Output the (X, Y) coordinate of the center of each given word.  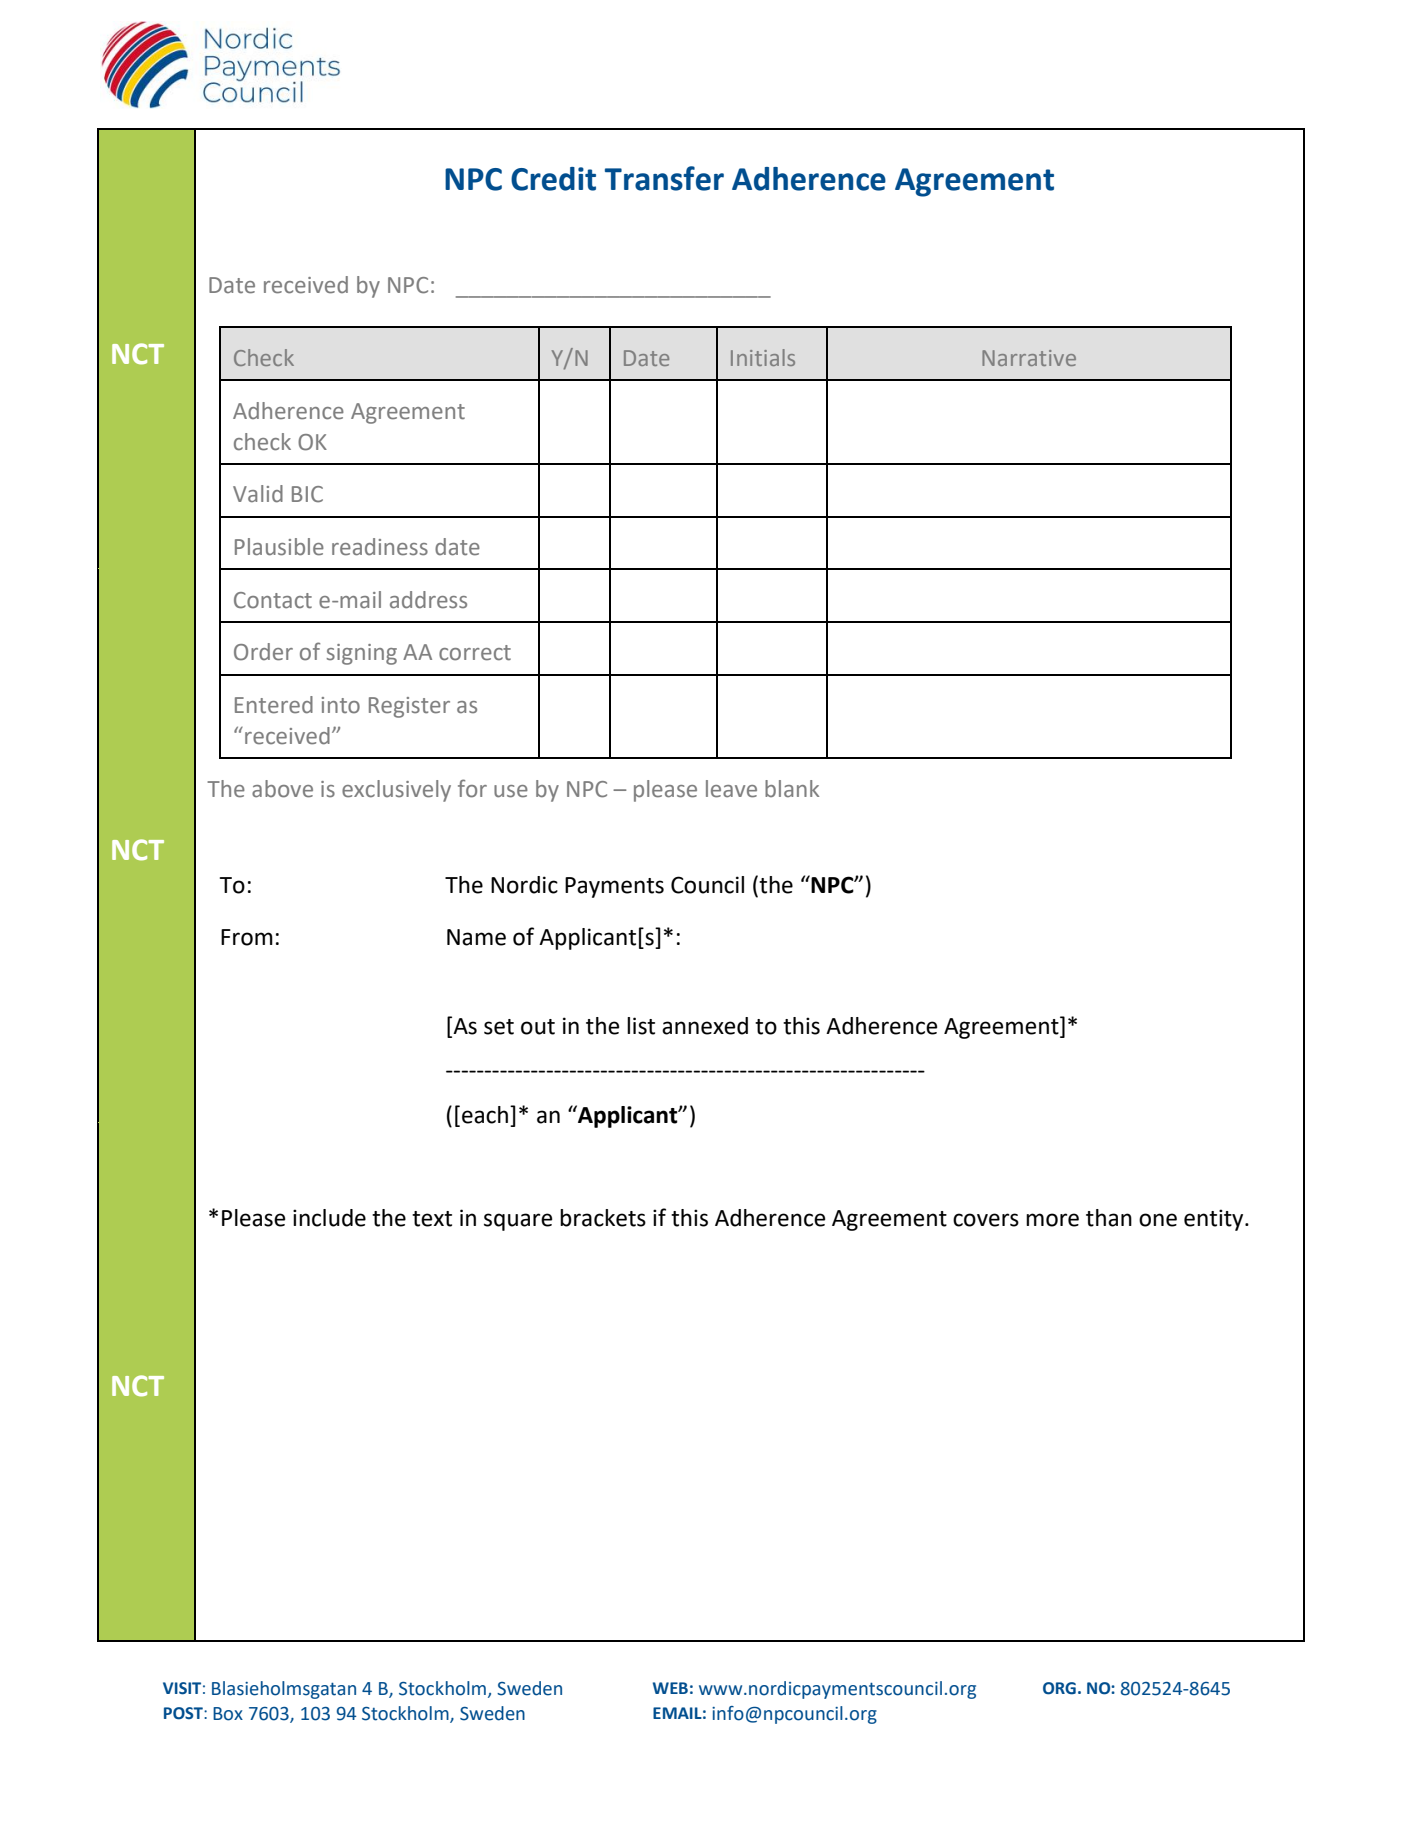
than (1109, 1218)
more (1052, 1220)
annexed (705, 1026)
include (329, 1218)
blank (792, 788)
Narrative (1029, 358)
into (341, 705)
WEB (670, 1688)
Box (228, 1714)
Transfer (664, 178)
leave (731, 789)
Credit (553, 179)
